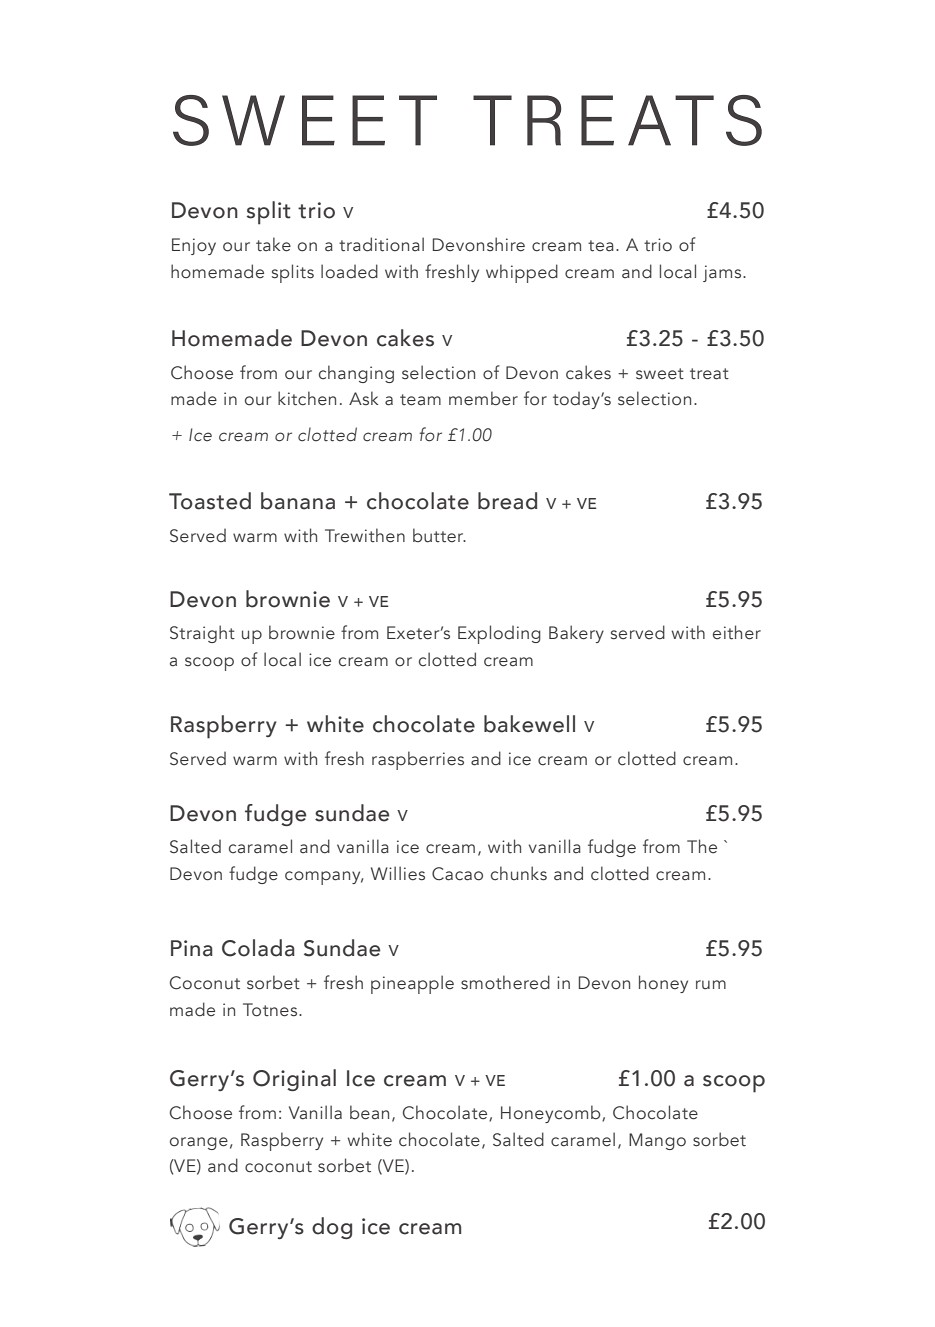 The image size is (935, 1327). What do you see at coordinates (202, 634) in the screenshot?
I see `Straight` at bounding box center [202, 634].
